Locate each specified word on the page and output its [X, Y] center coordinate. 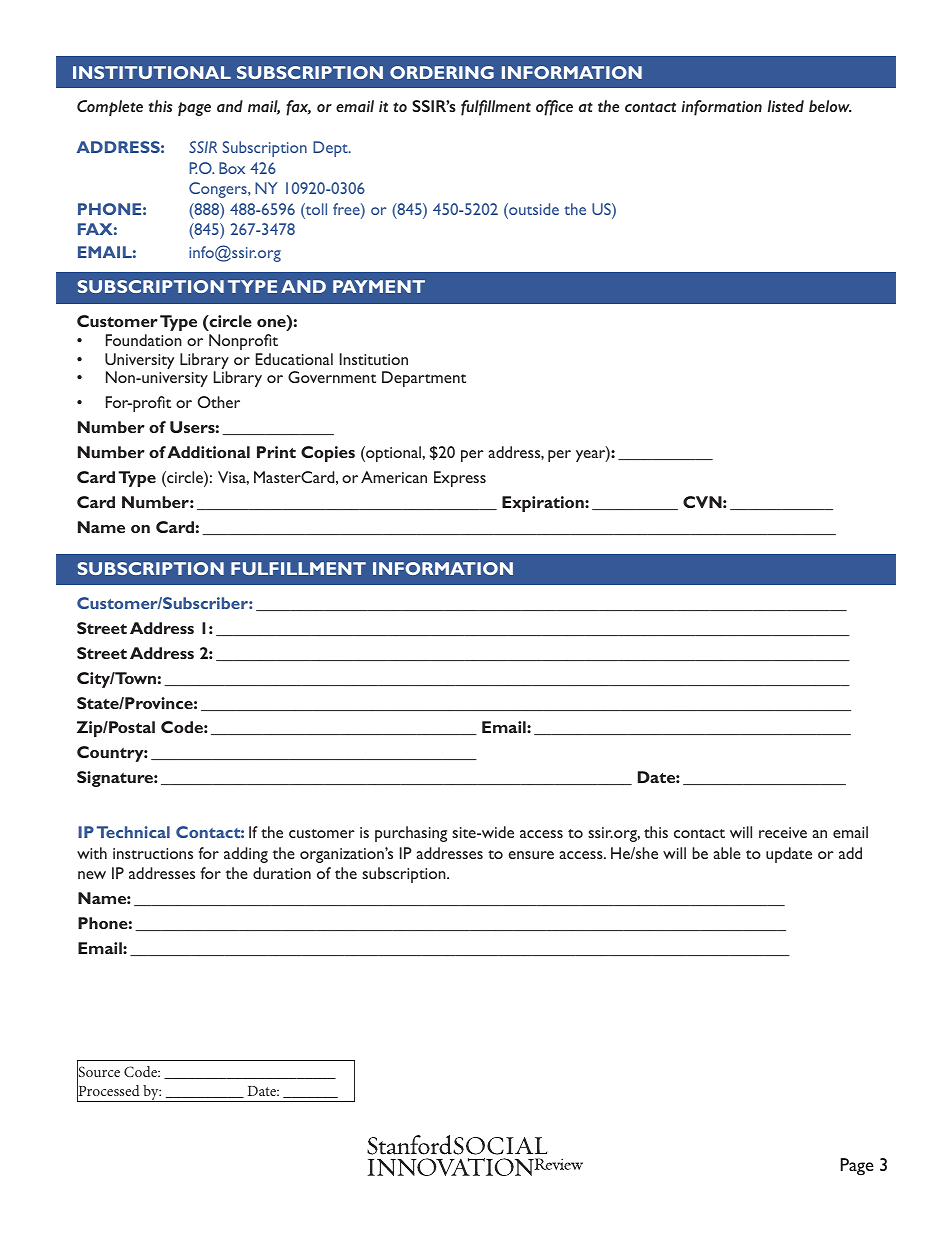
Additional [208, 452]
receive [783, 832]
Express [460, 479]
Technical [133, 832]
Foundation [144, 340]
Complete [110, 108]
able [727, 853]
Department [424, 379]
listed [786, 106]
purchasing [411, 834]
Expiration [544, 504]
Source [98, 1072]
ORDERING [442, 72]
